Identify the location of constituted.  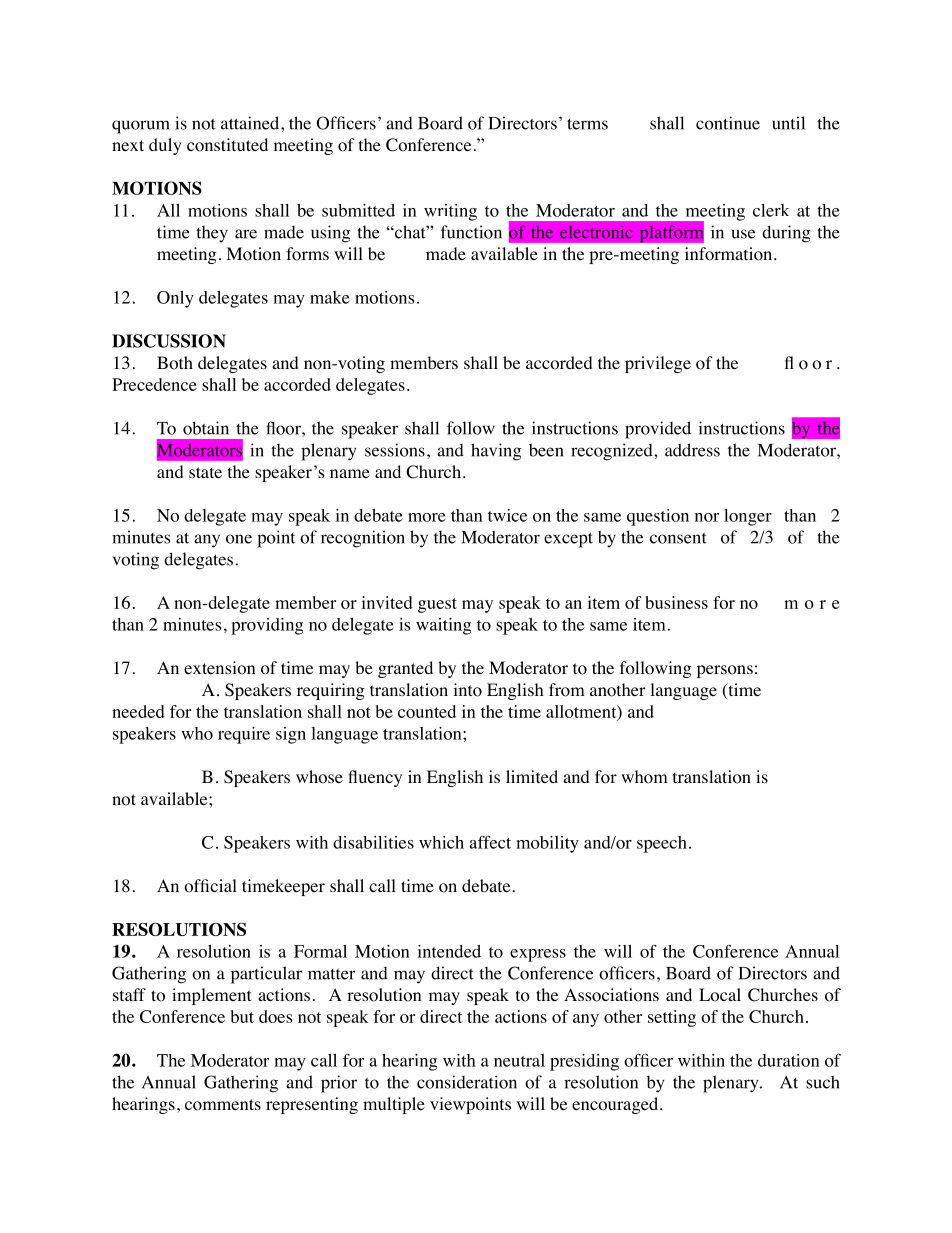
(227, 145).
